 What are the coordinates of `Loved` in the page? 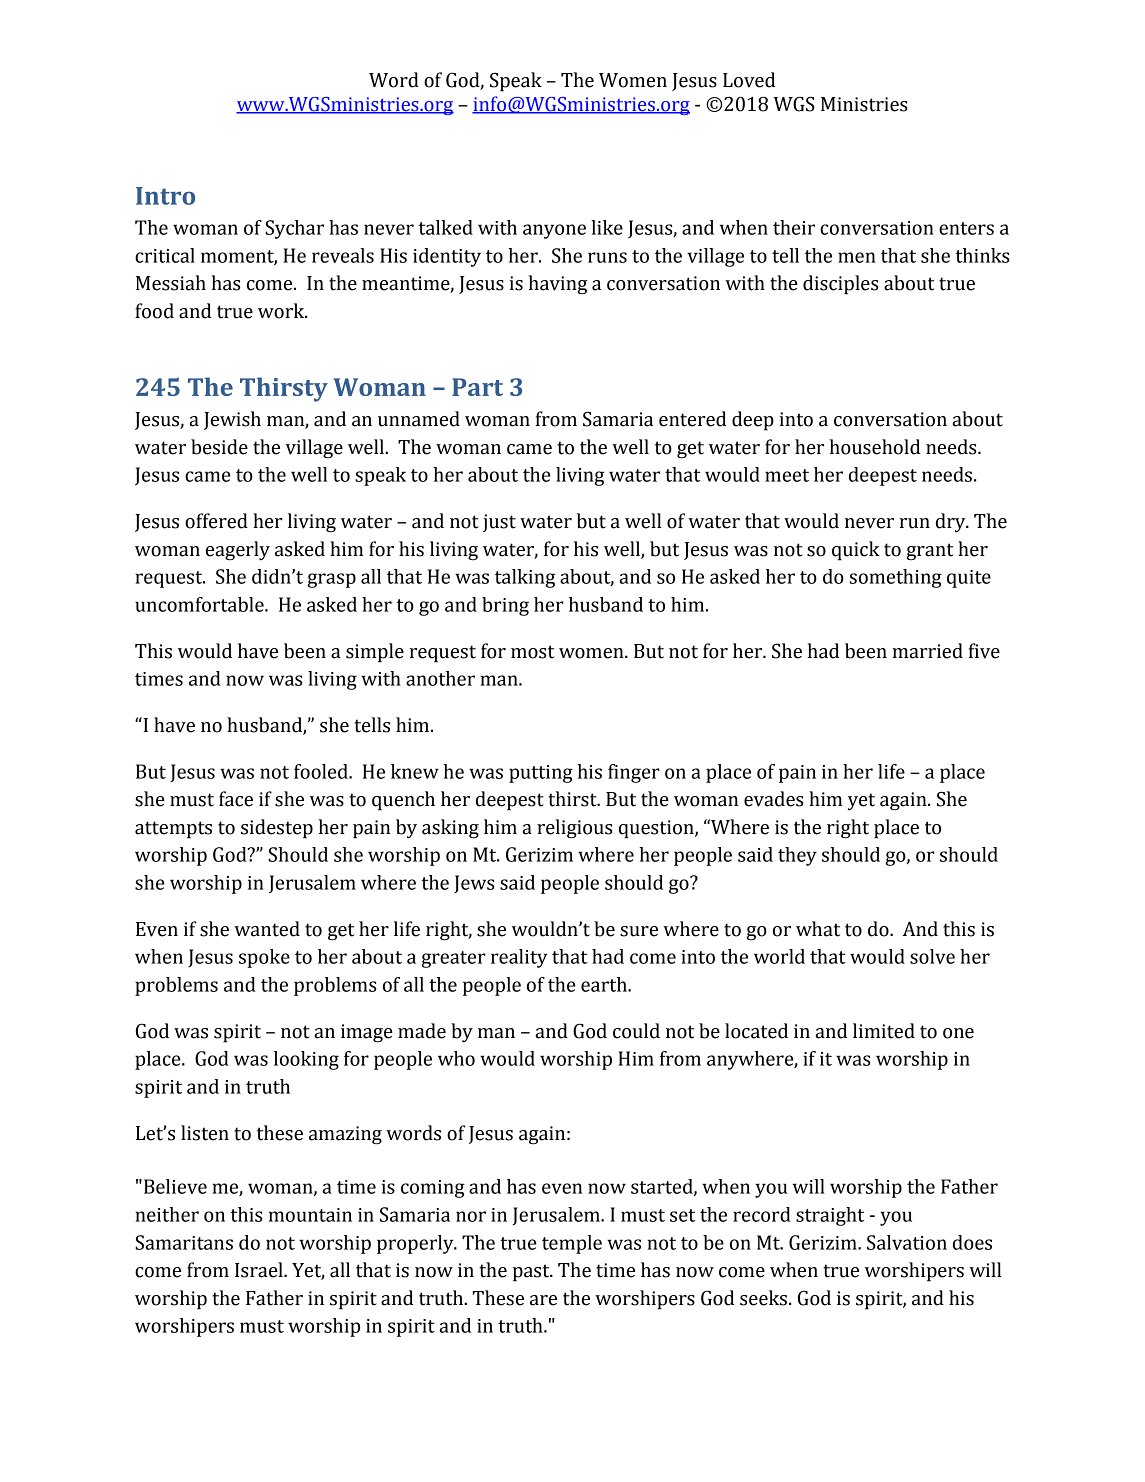 It's located at (749, 80).
